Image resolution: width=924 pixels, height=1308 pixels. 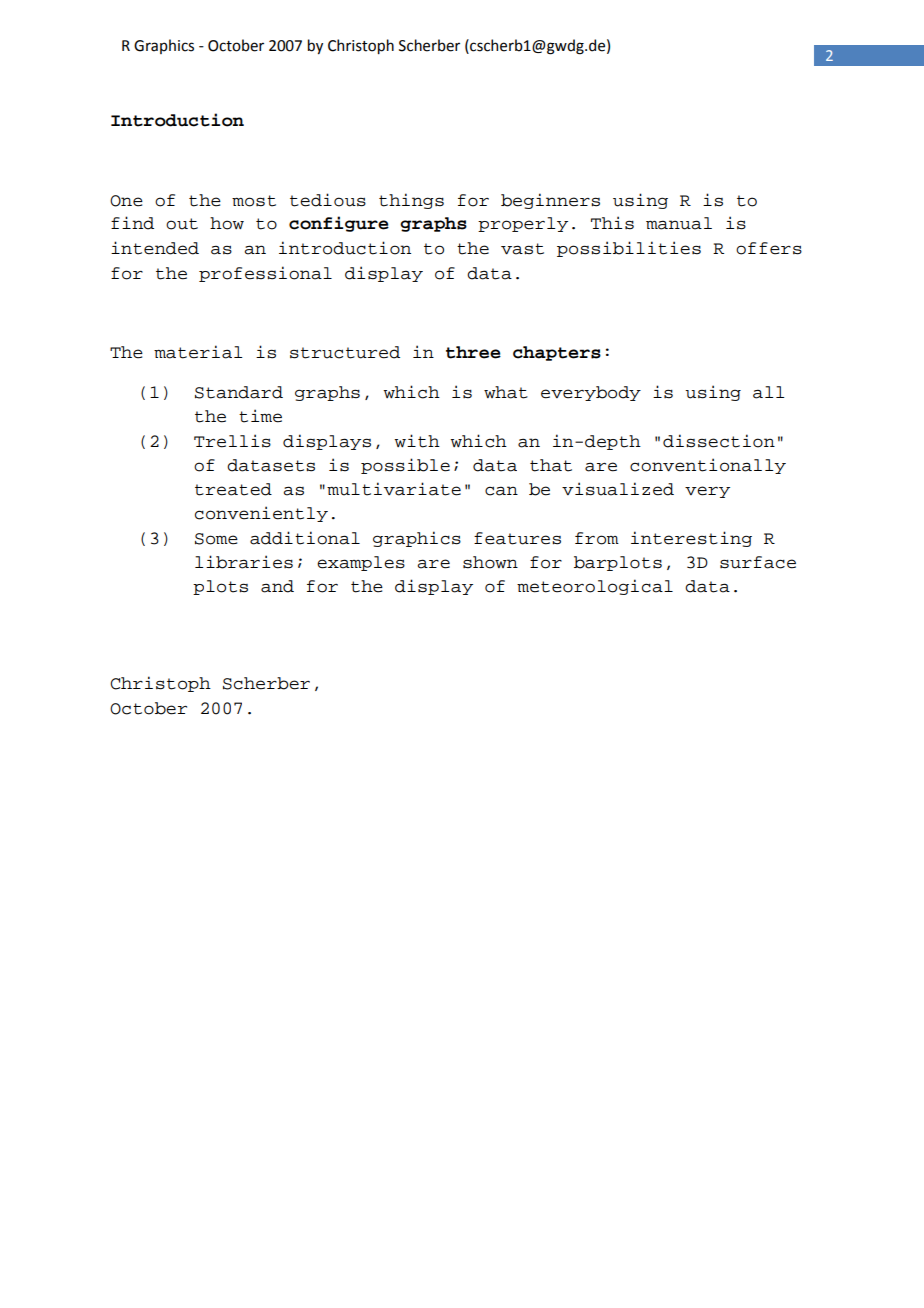 What do you see at coordinates (679, 223) in the screenshot?
I see `manual` at bounding box center [679, 223].
